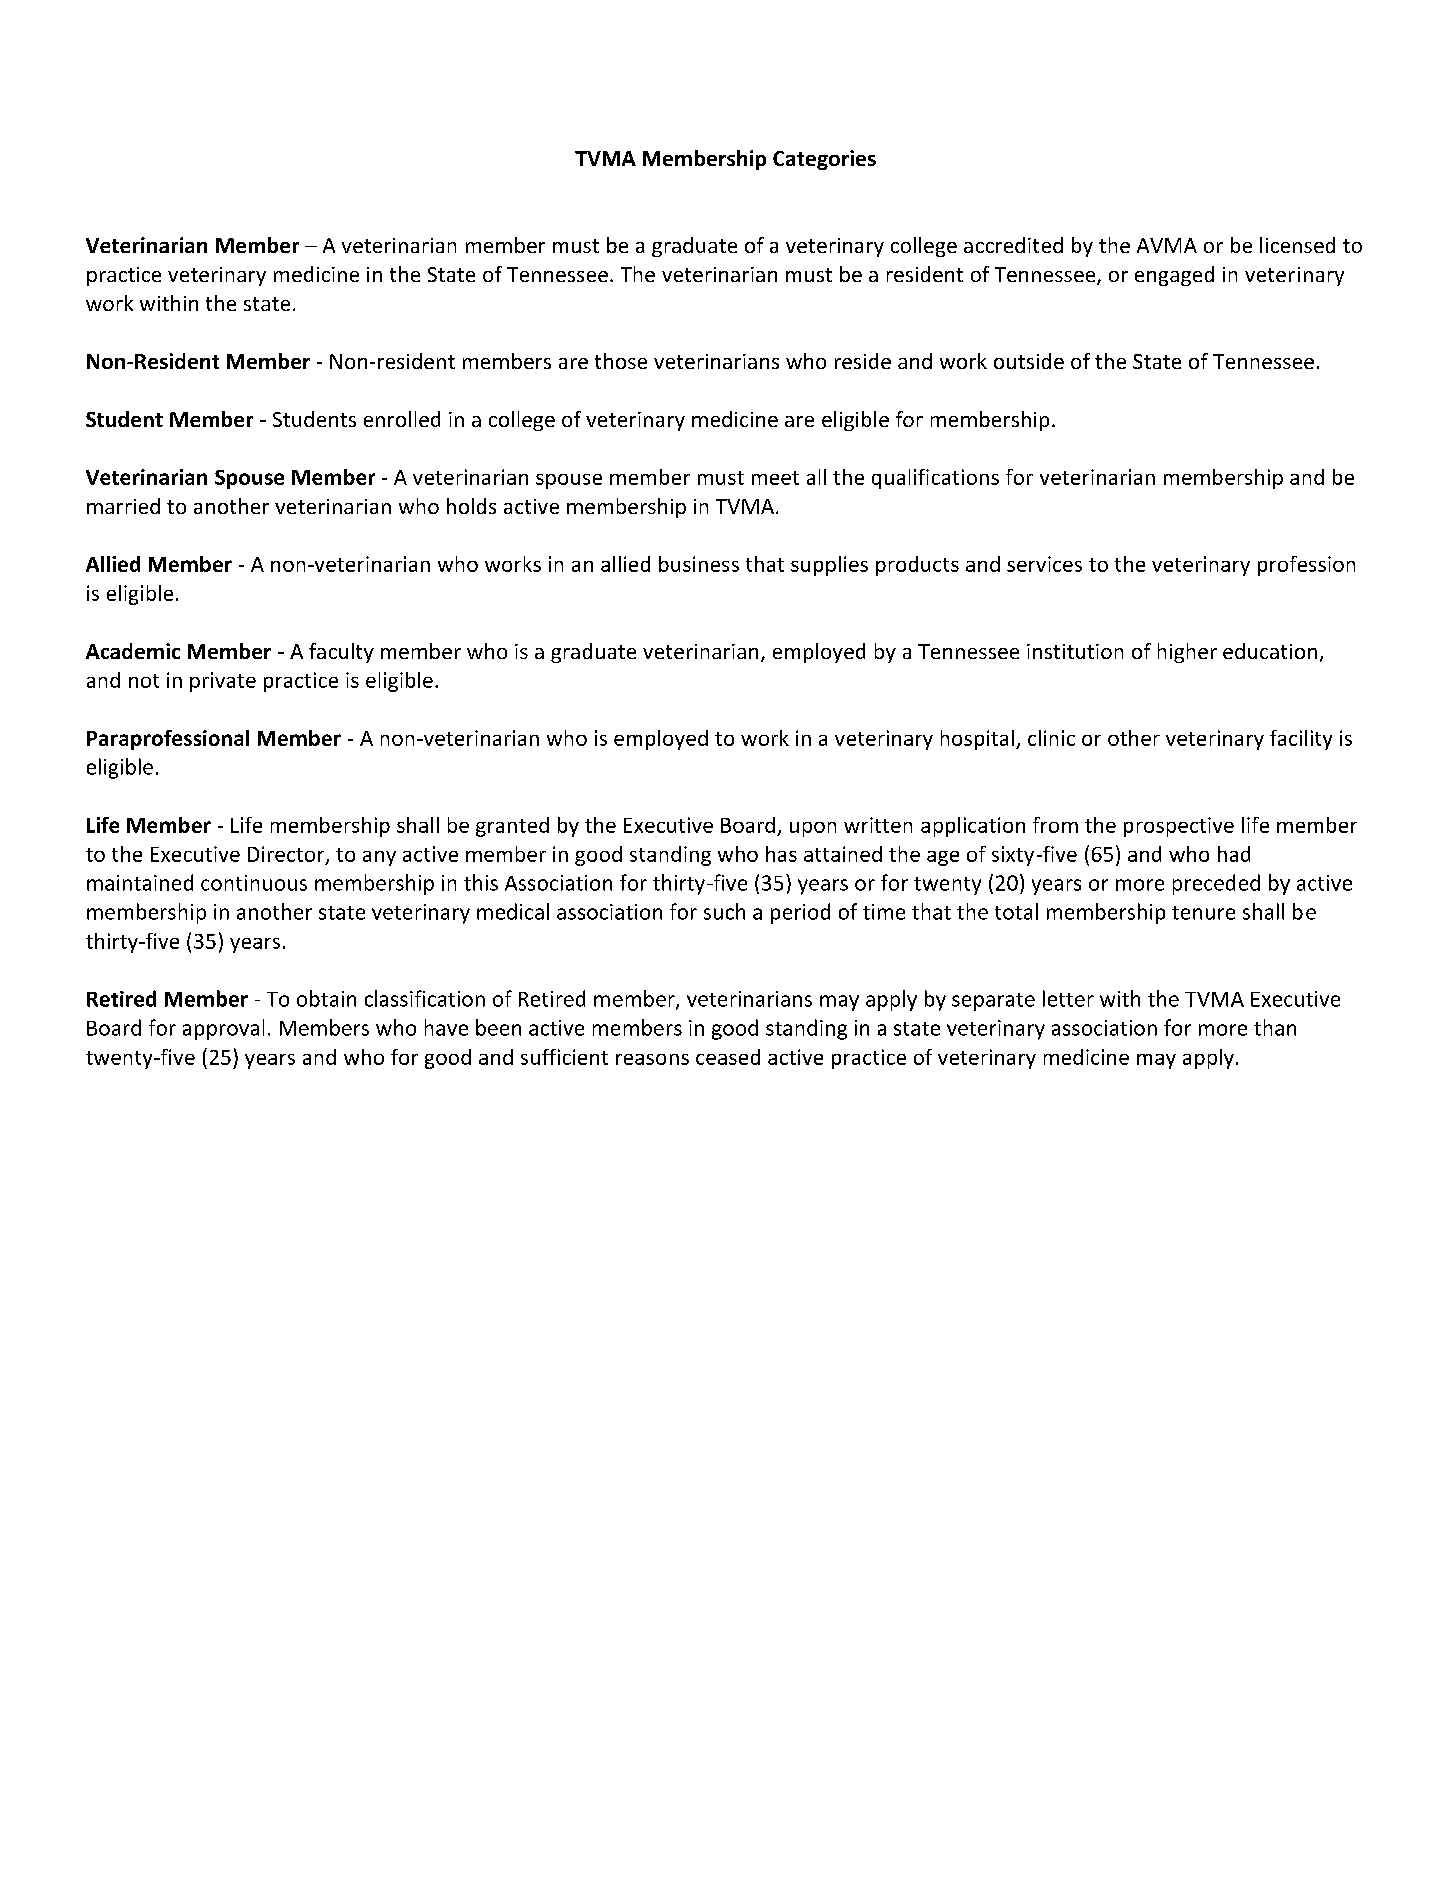  I want to click on approval, so click(223, 1029).
